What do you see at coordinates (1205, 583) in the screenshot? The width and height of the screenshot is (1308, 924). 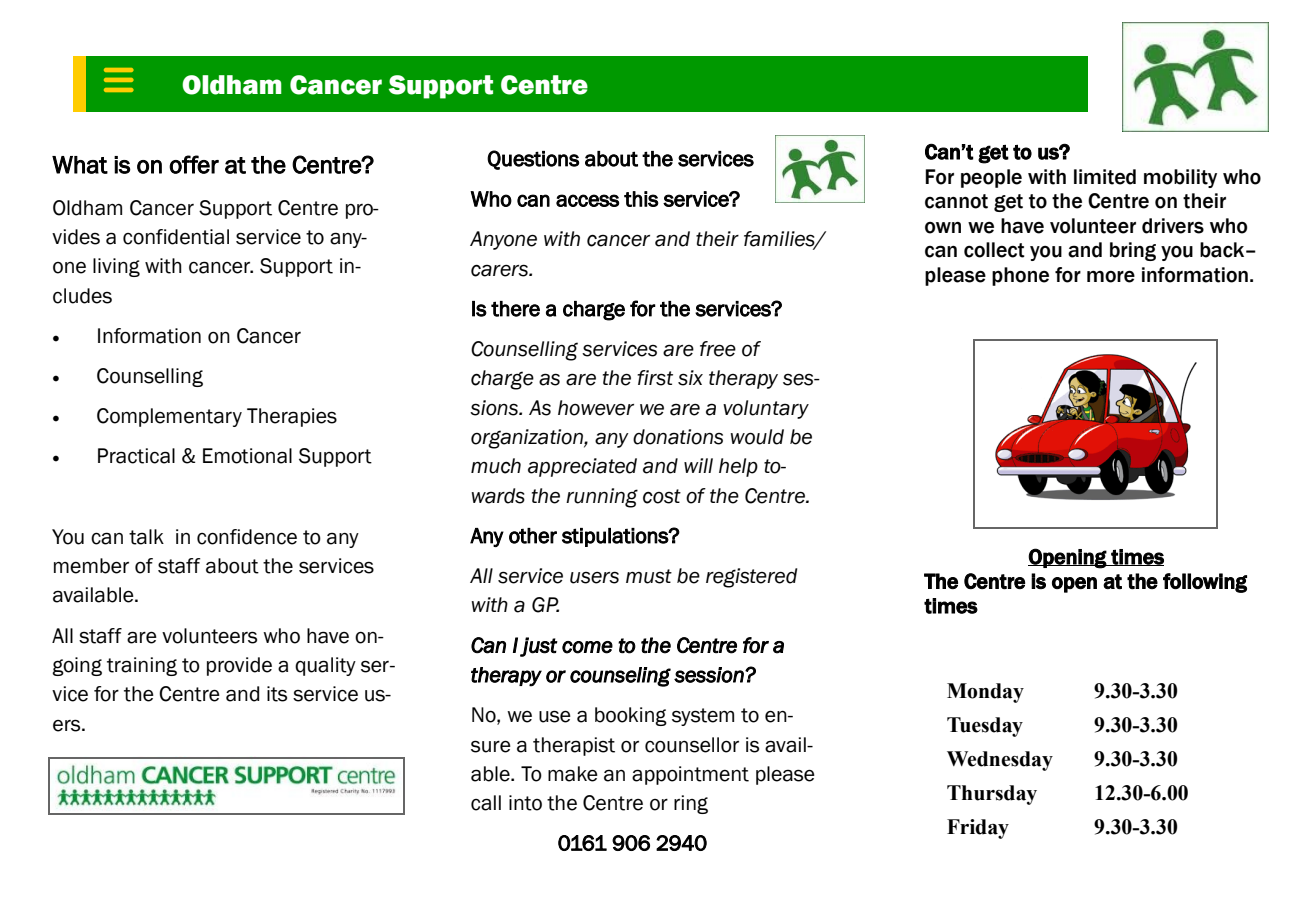 I see `following` at bounding box center [1205, 583].
